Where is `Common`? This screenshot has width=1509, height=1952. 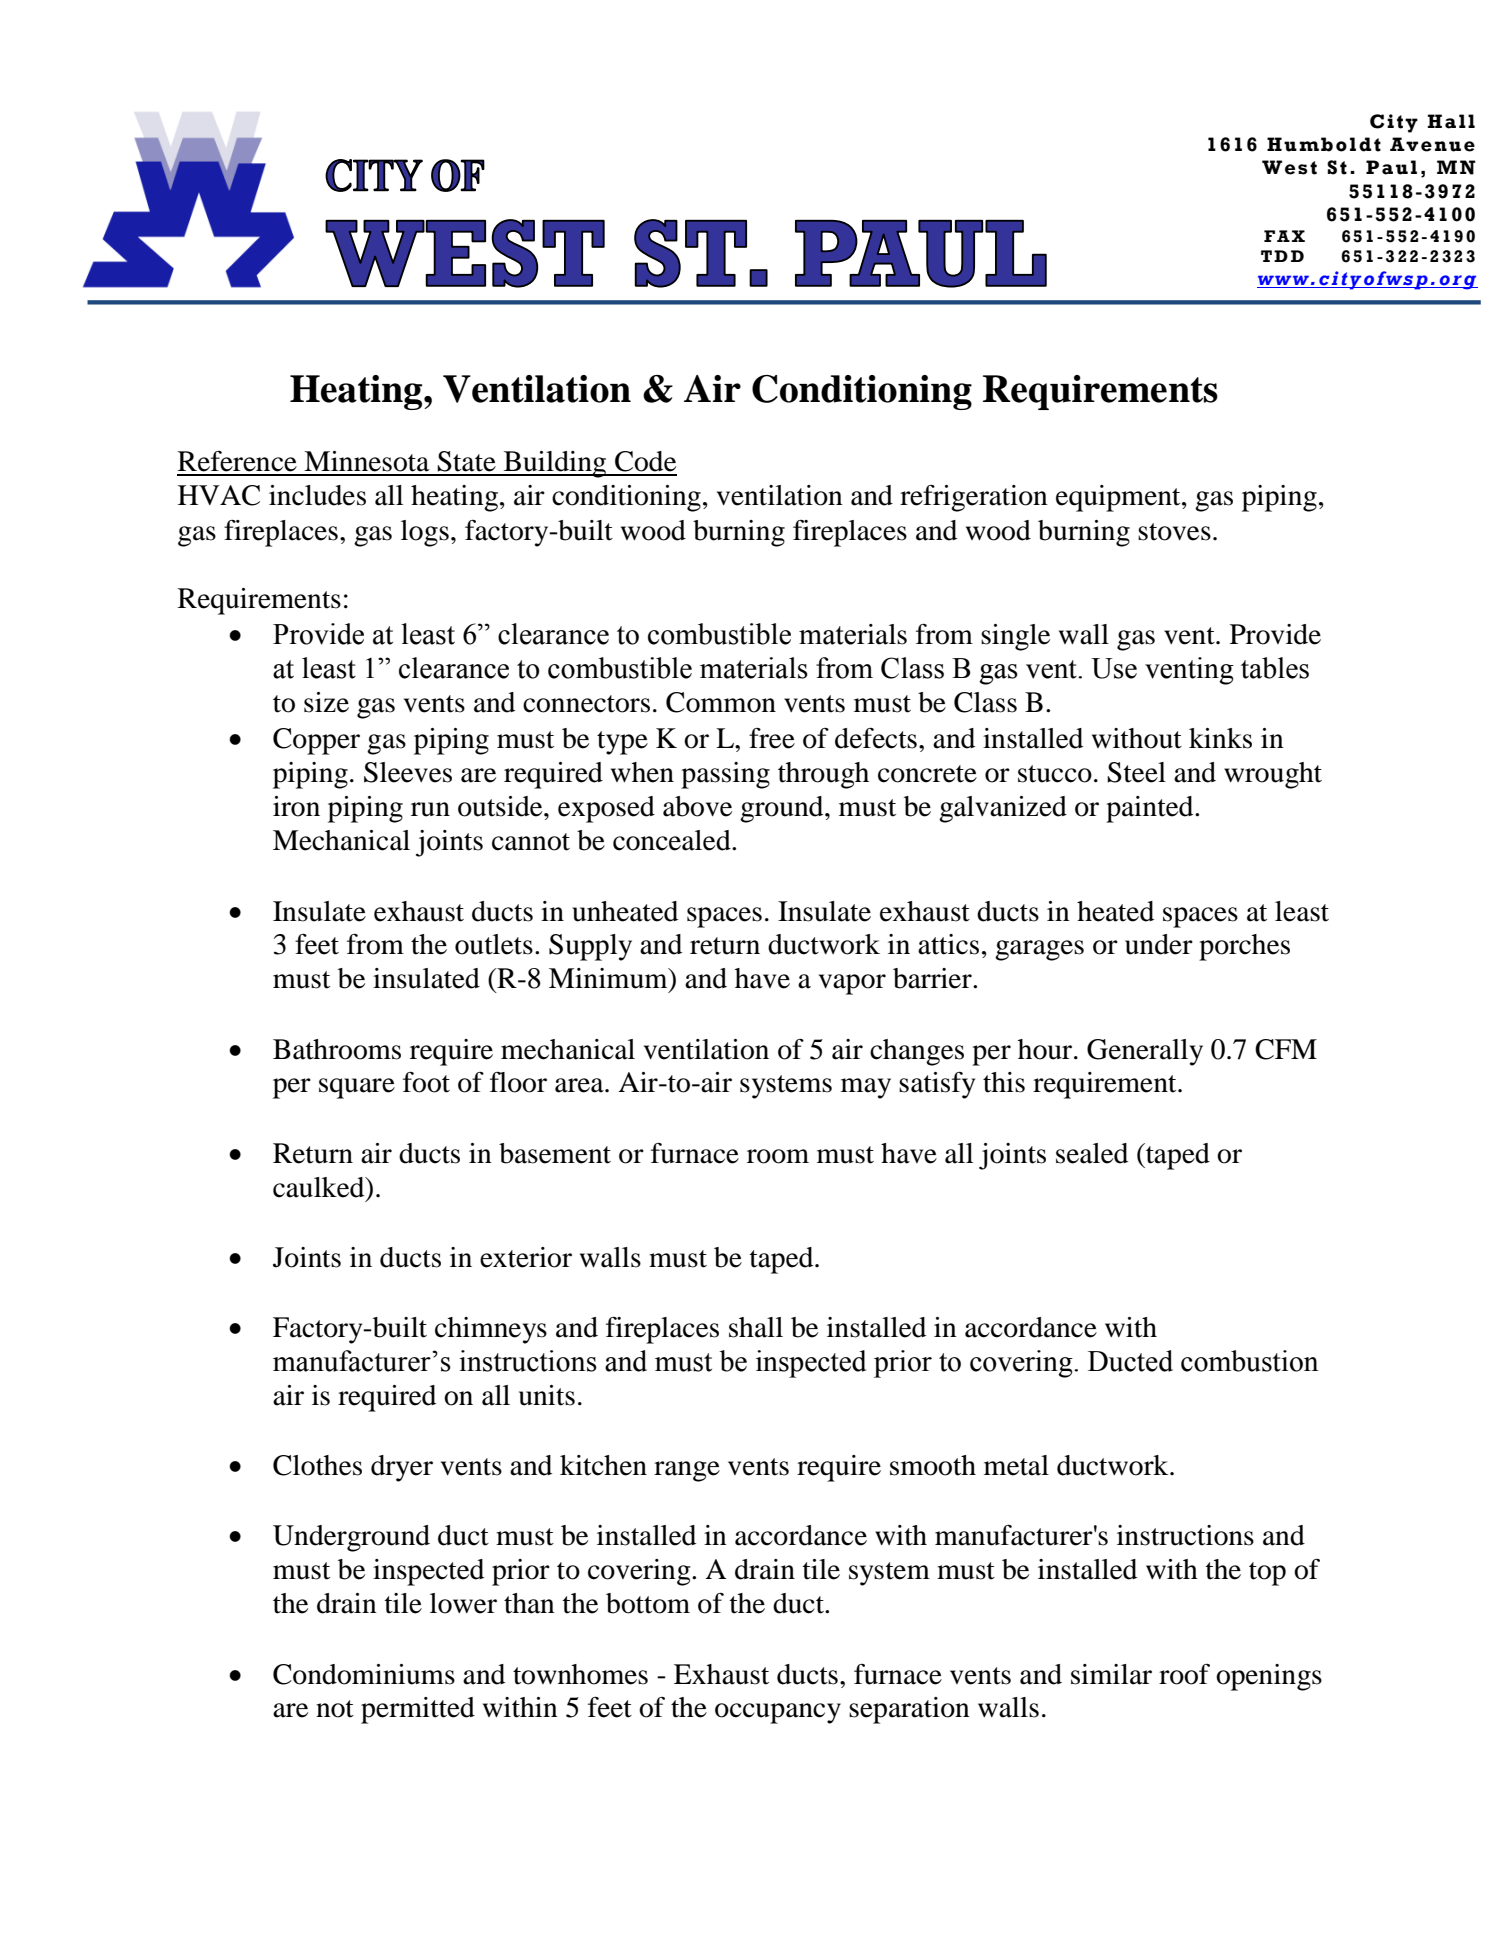 Common is located at coordinates (721, 702).
